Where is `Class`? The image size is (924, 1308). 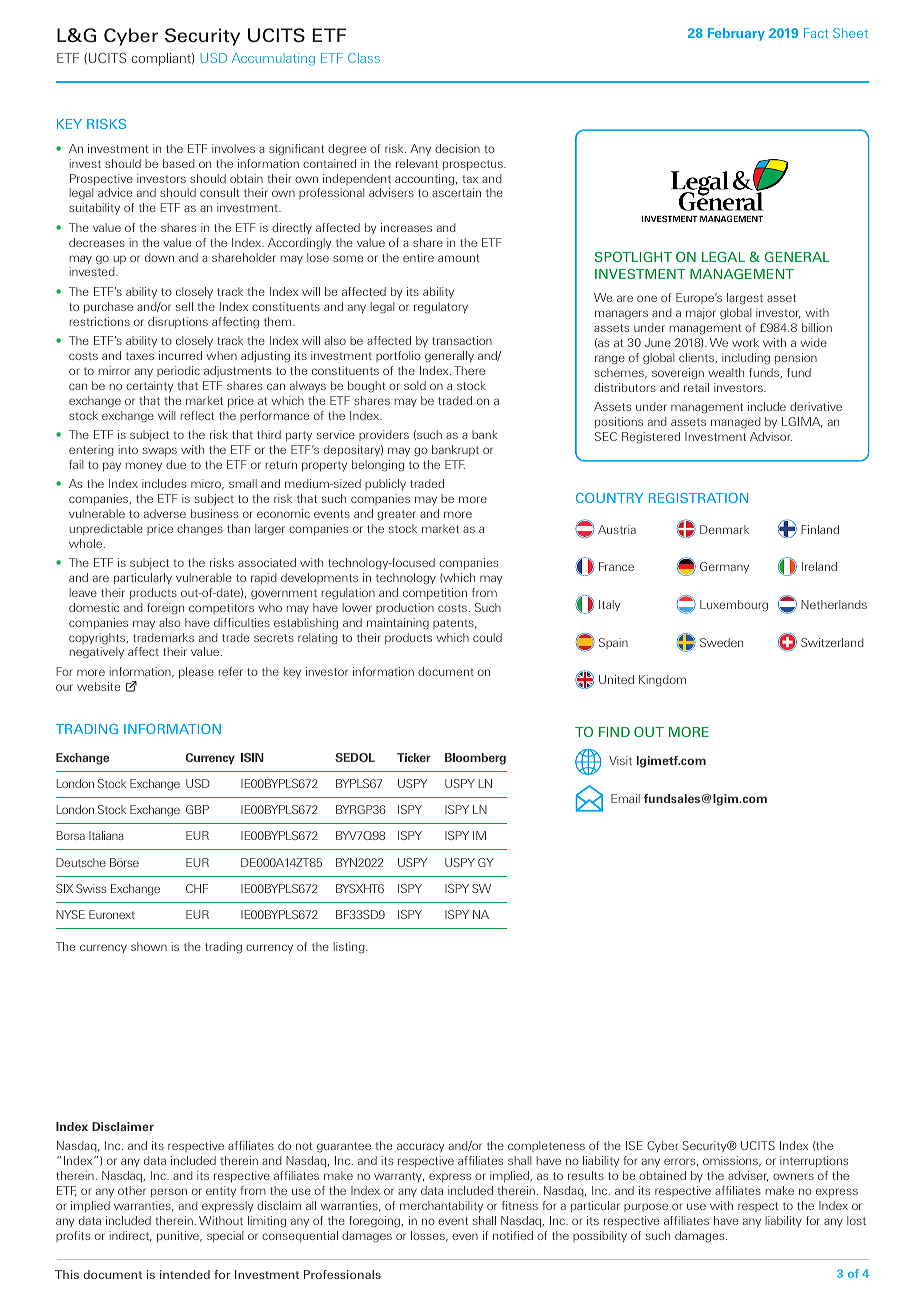
Class is located at coordinates (364, 58).
